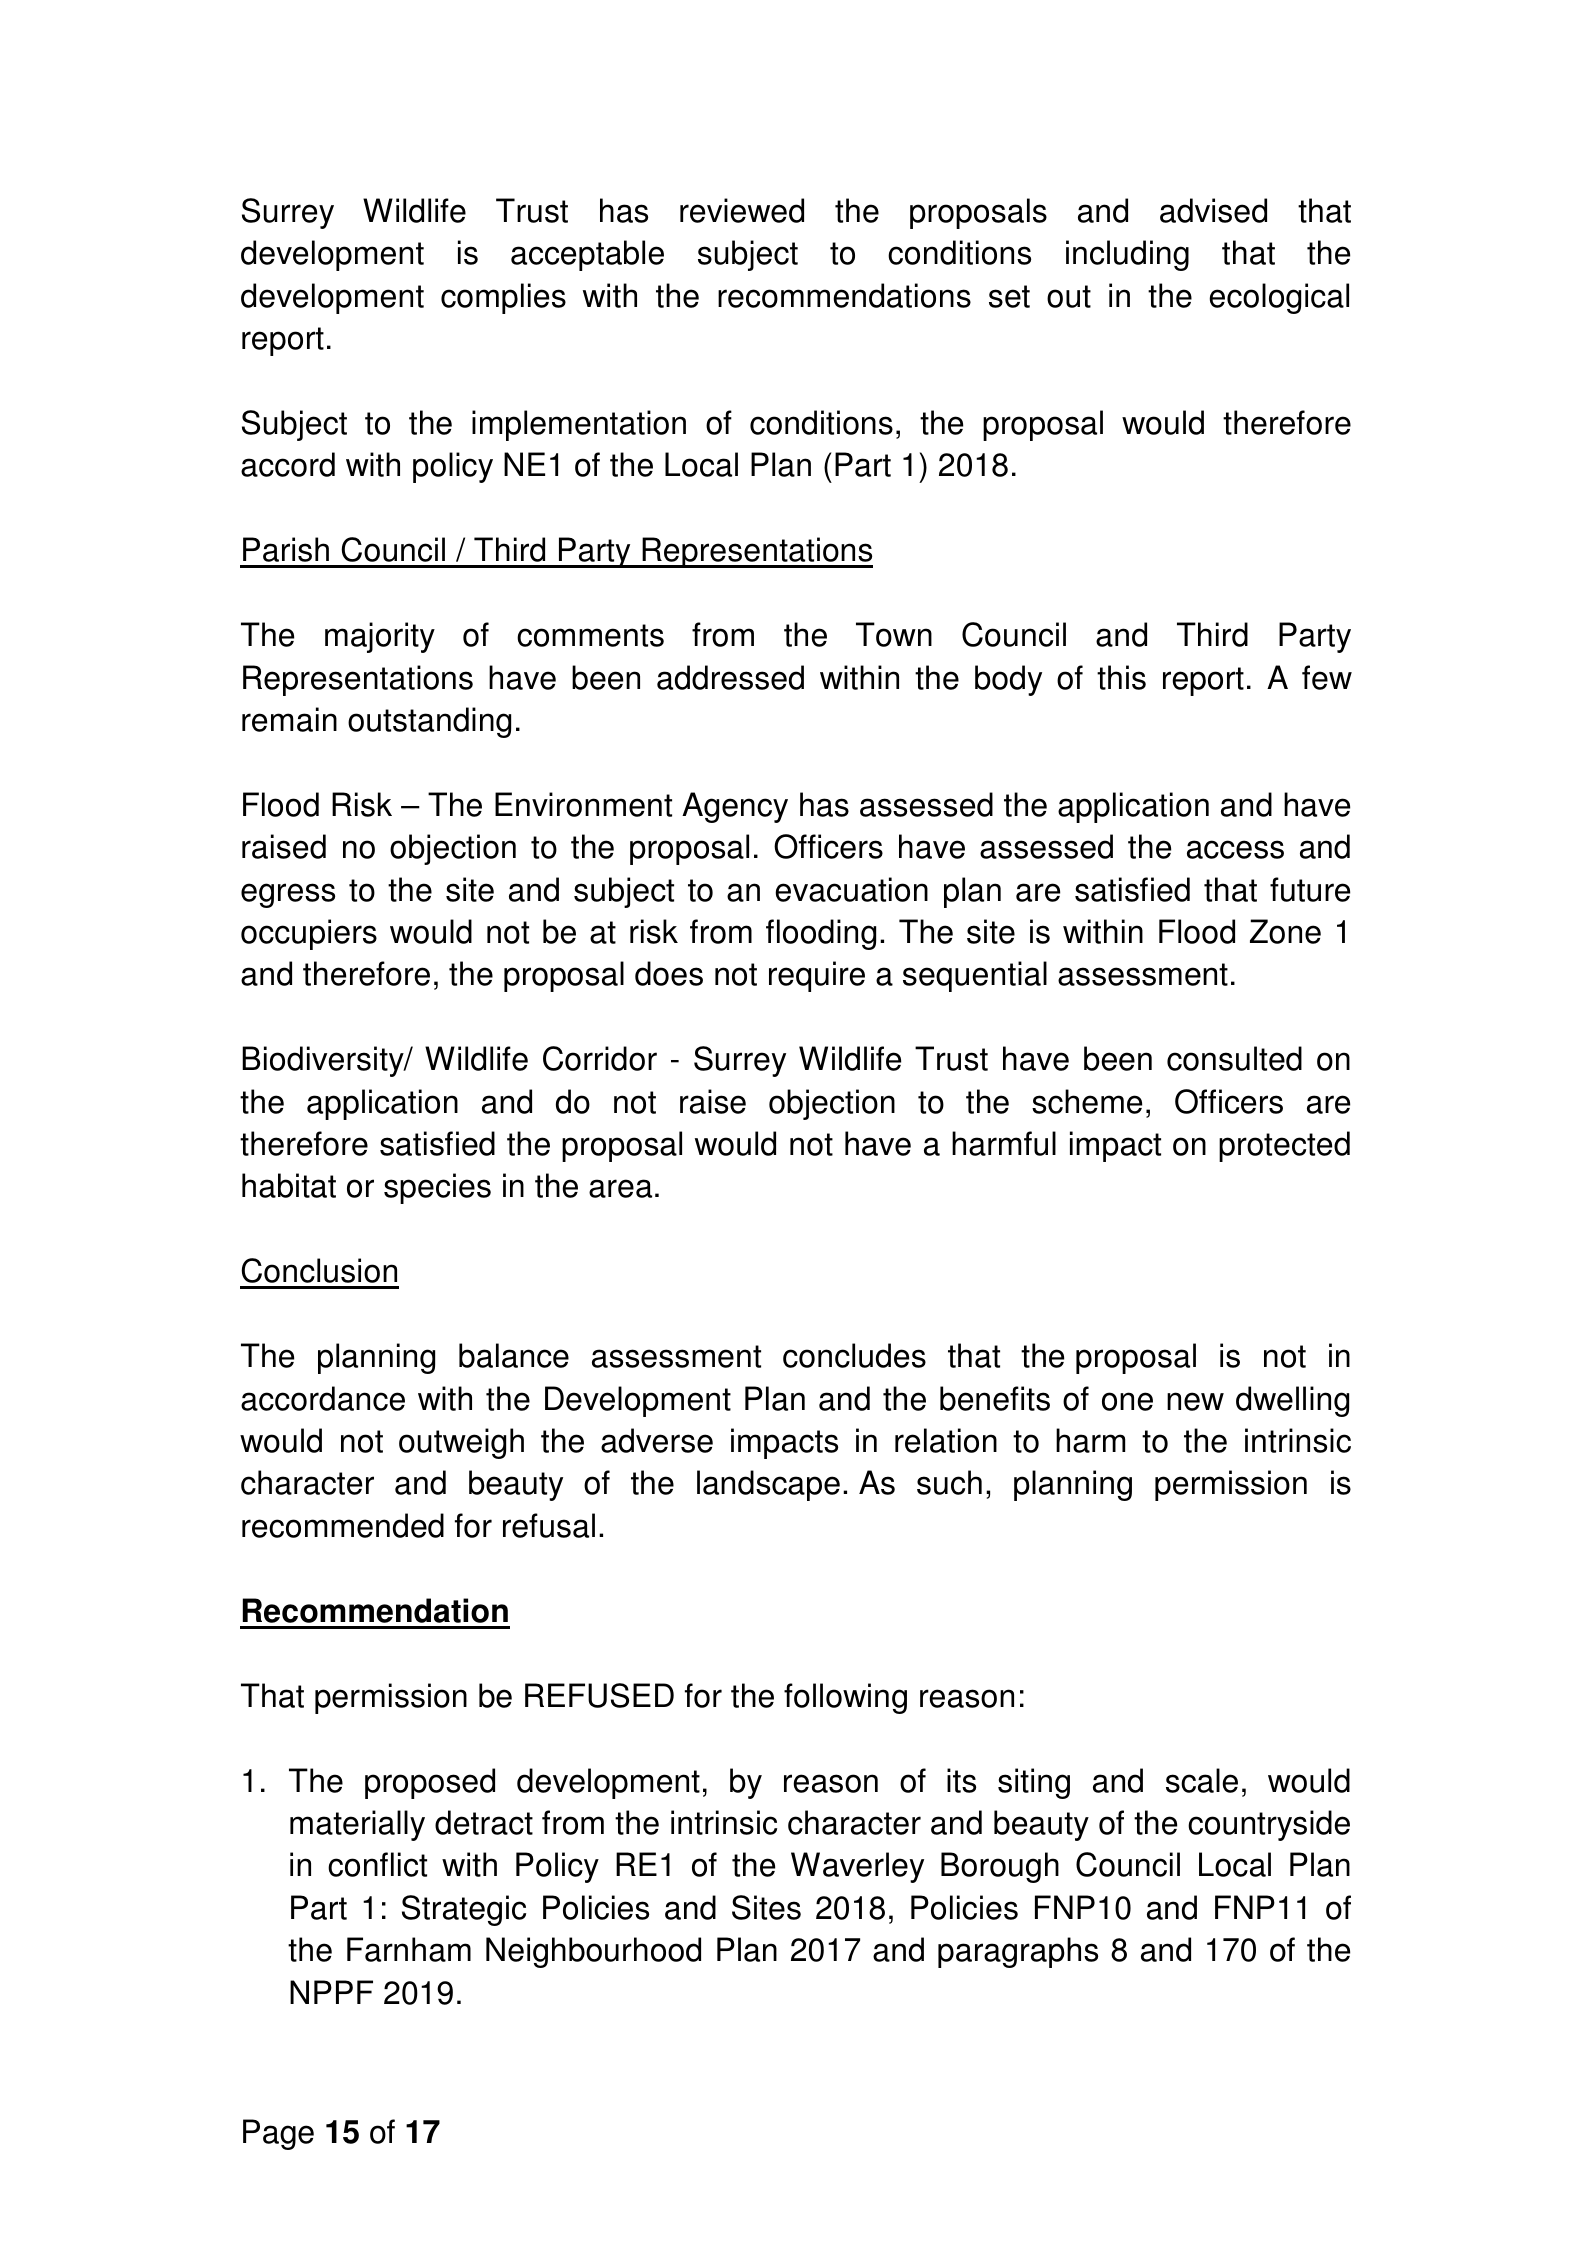 The image size is (1591, 2251). I want to click on protected, so click(1284, 1146).
